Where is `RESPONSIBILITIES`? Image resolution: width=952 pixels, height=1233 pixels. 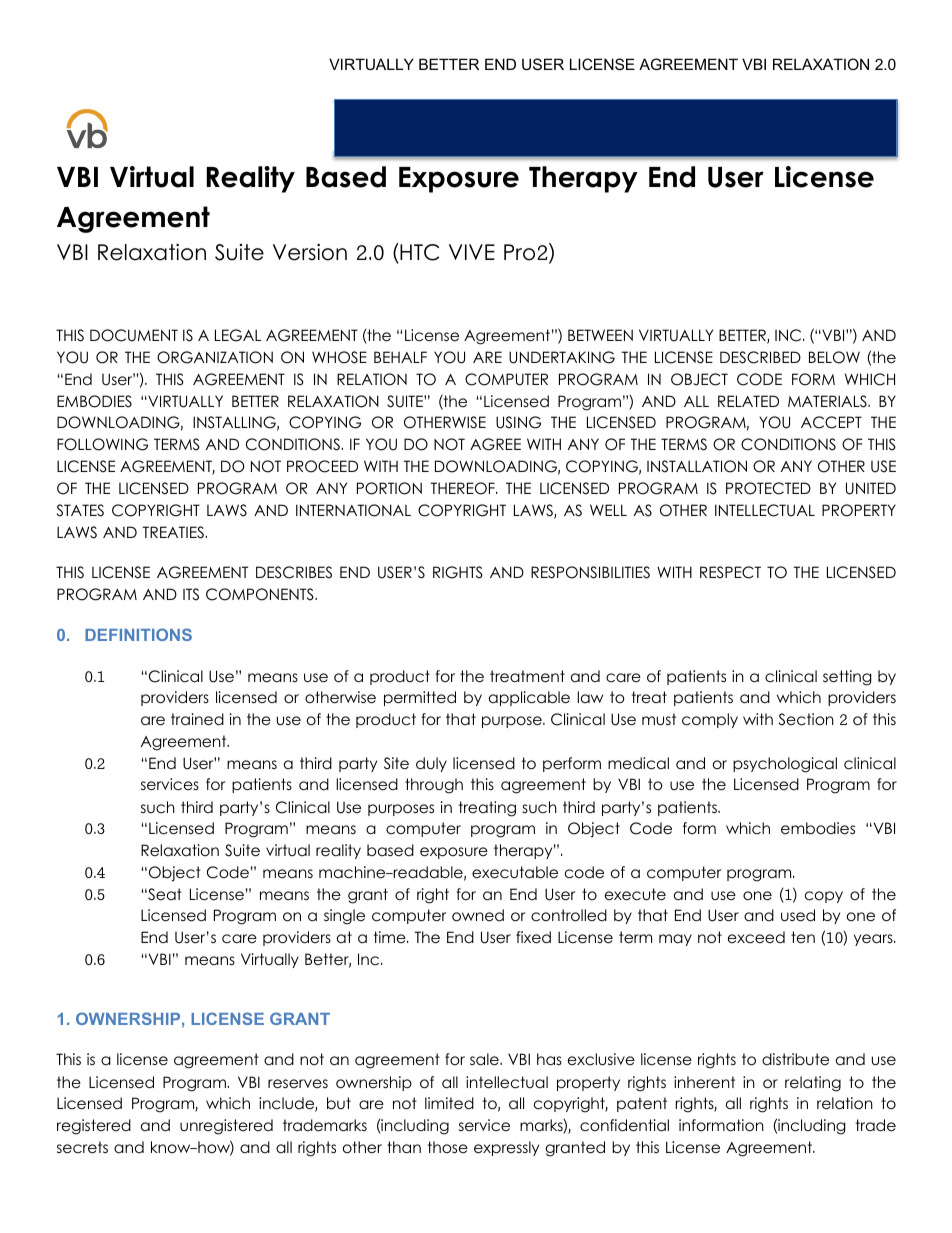 RESPONSIBILITIES is located at coordinates (590, 572).
